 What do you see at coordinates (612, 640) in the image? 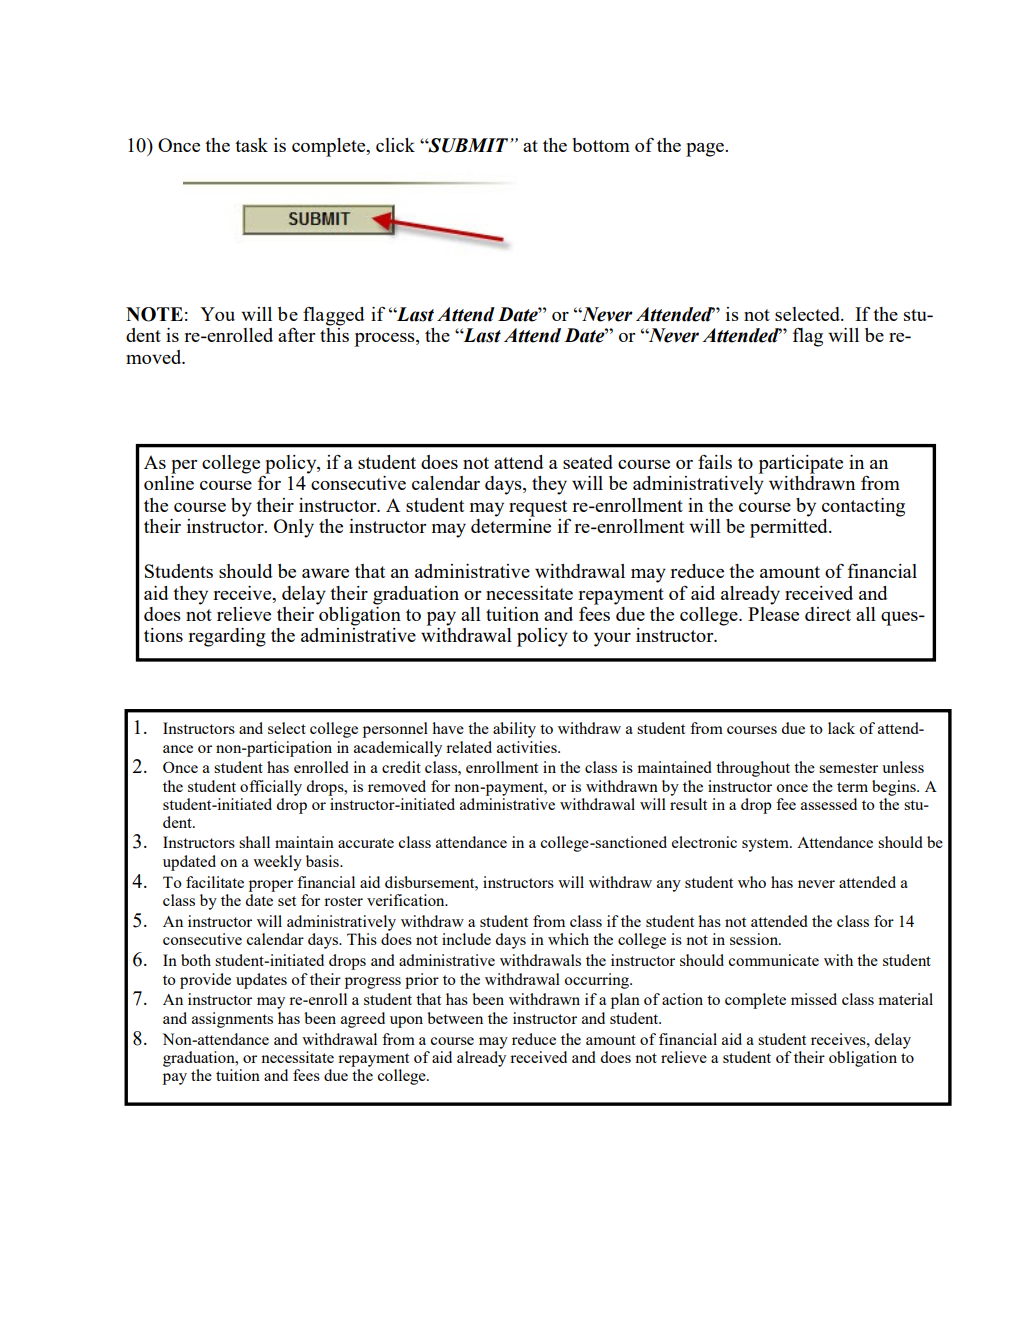
I see `your` at bounding box center [612, 640].
